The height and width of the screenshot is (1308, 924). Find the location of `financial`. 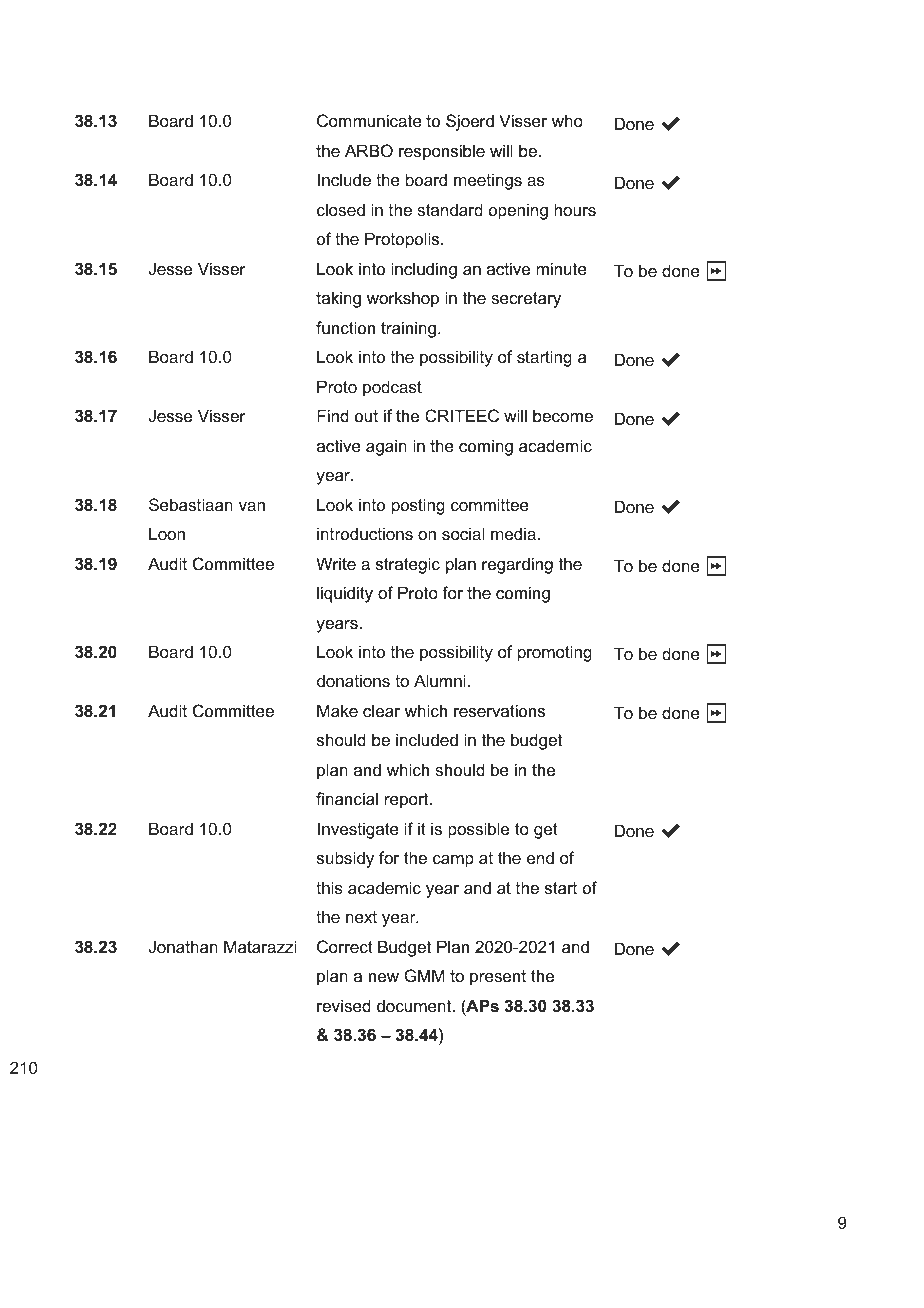

financial is located at coordinates (347, 798).
